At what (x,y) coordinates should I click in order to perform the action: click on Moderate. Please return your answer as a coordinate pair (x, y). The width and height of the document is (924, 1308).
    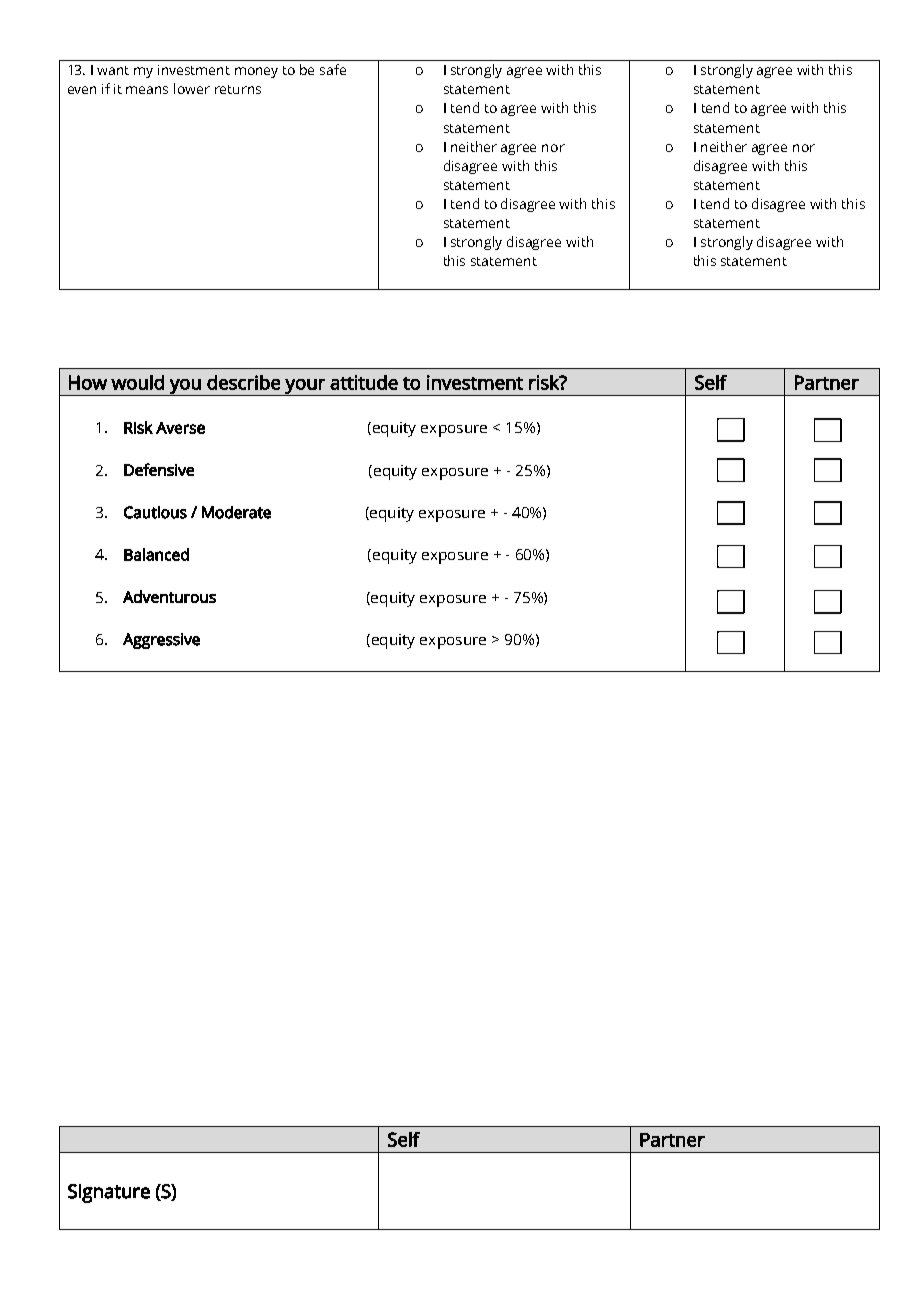
    Looking at the image, I should click on (236, 512).
